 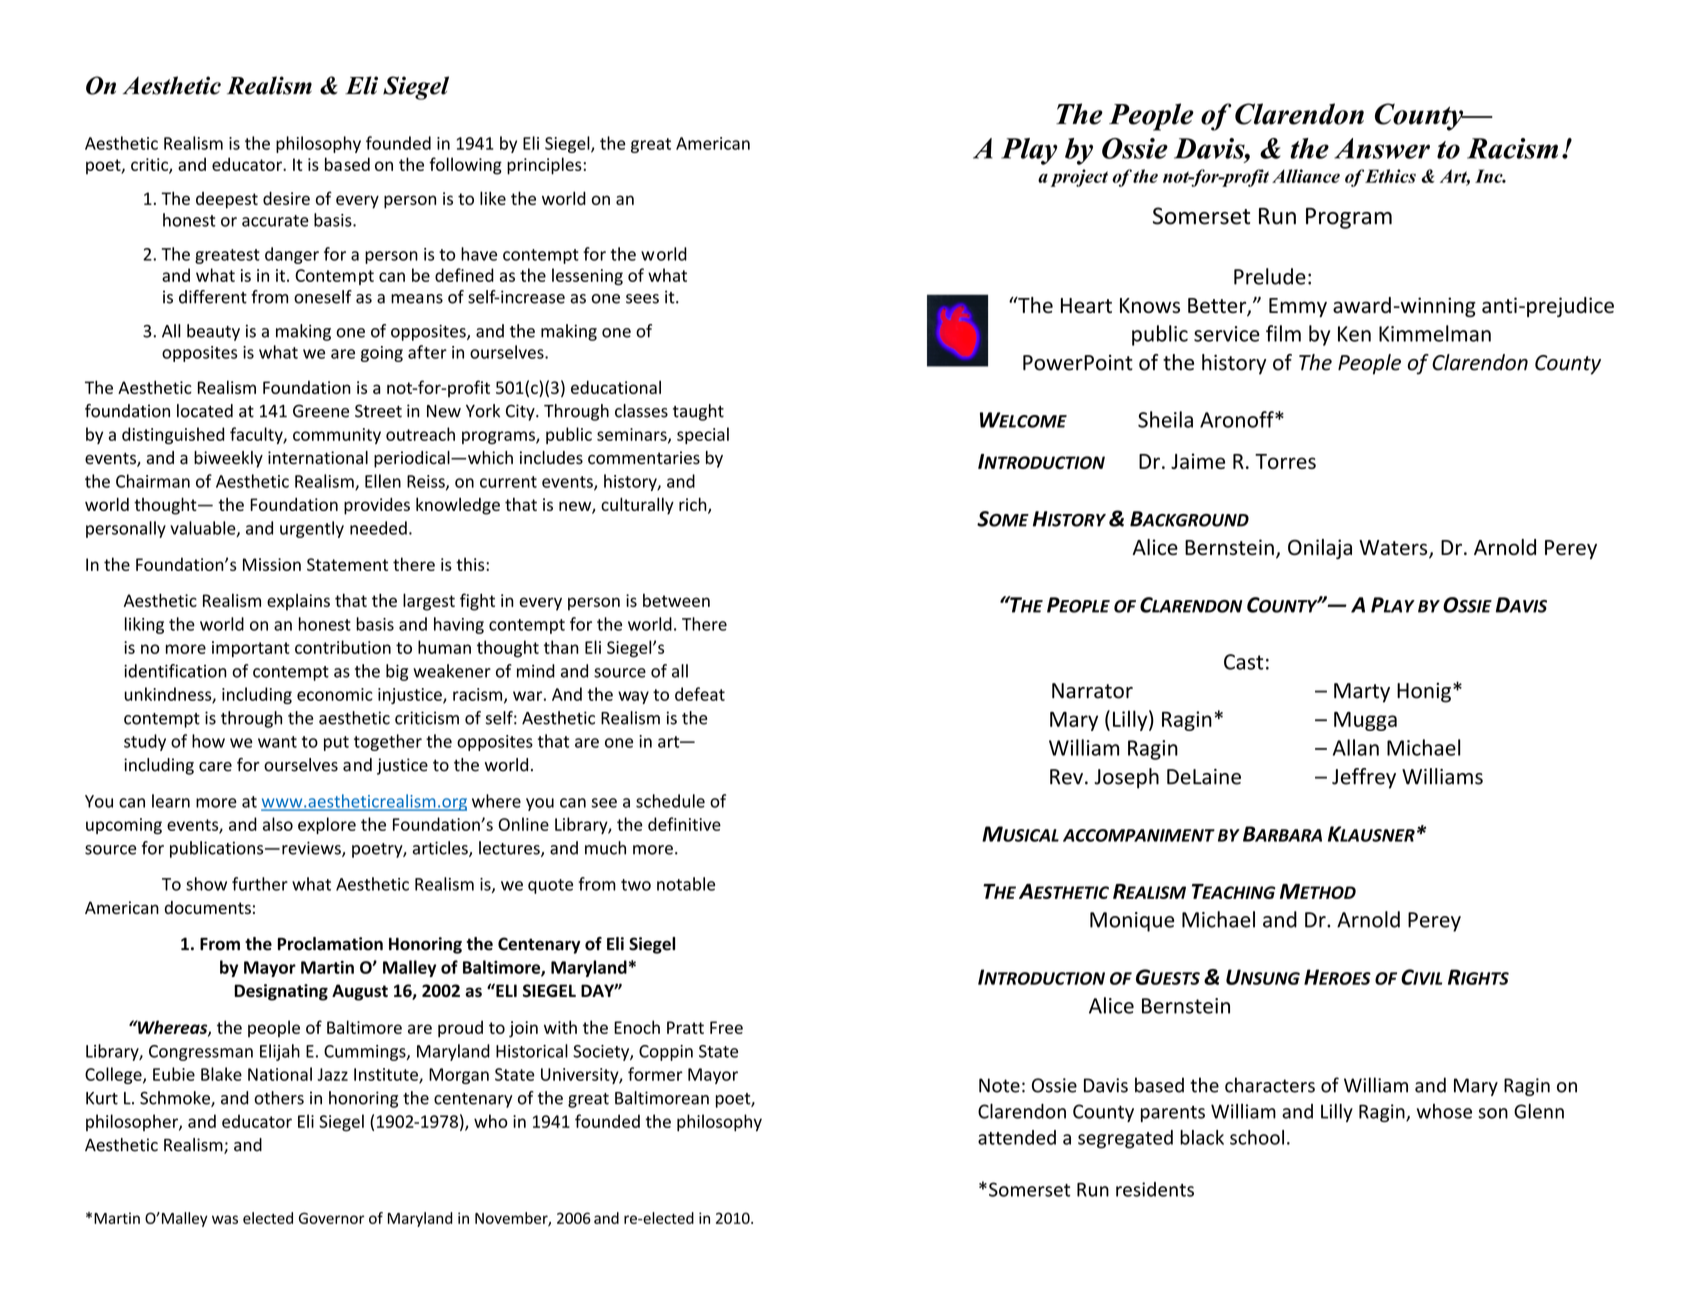 What do you see at coordinates (1390, 176) in the screenshot?
I see `Ethics` at bounding box center [1390, 176].
